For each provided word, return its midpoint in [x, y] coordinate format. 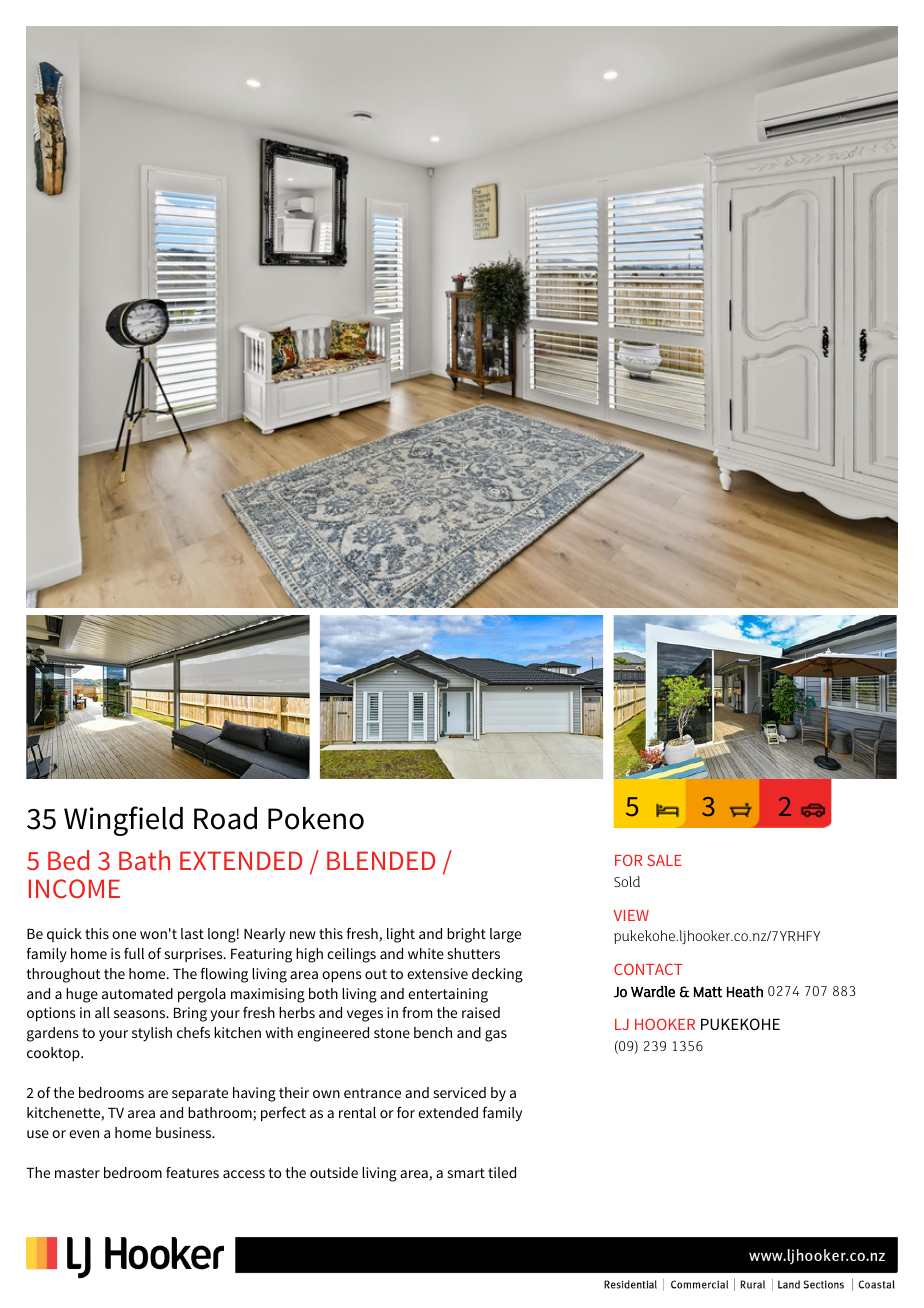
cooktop [54, 1054]
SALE [664, 860]
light [401, 935]
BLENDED [381, 860]
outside [334, 1172]
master [77, 1173]
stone [392, 1033]
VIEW [631, 915]
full [134, 953]
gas [496, 1036]
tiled [502, 1172]
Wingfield [123, 821]
